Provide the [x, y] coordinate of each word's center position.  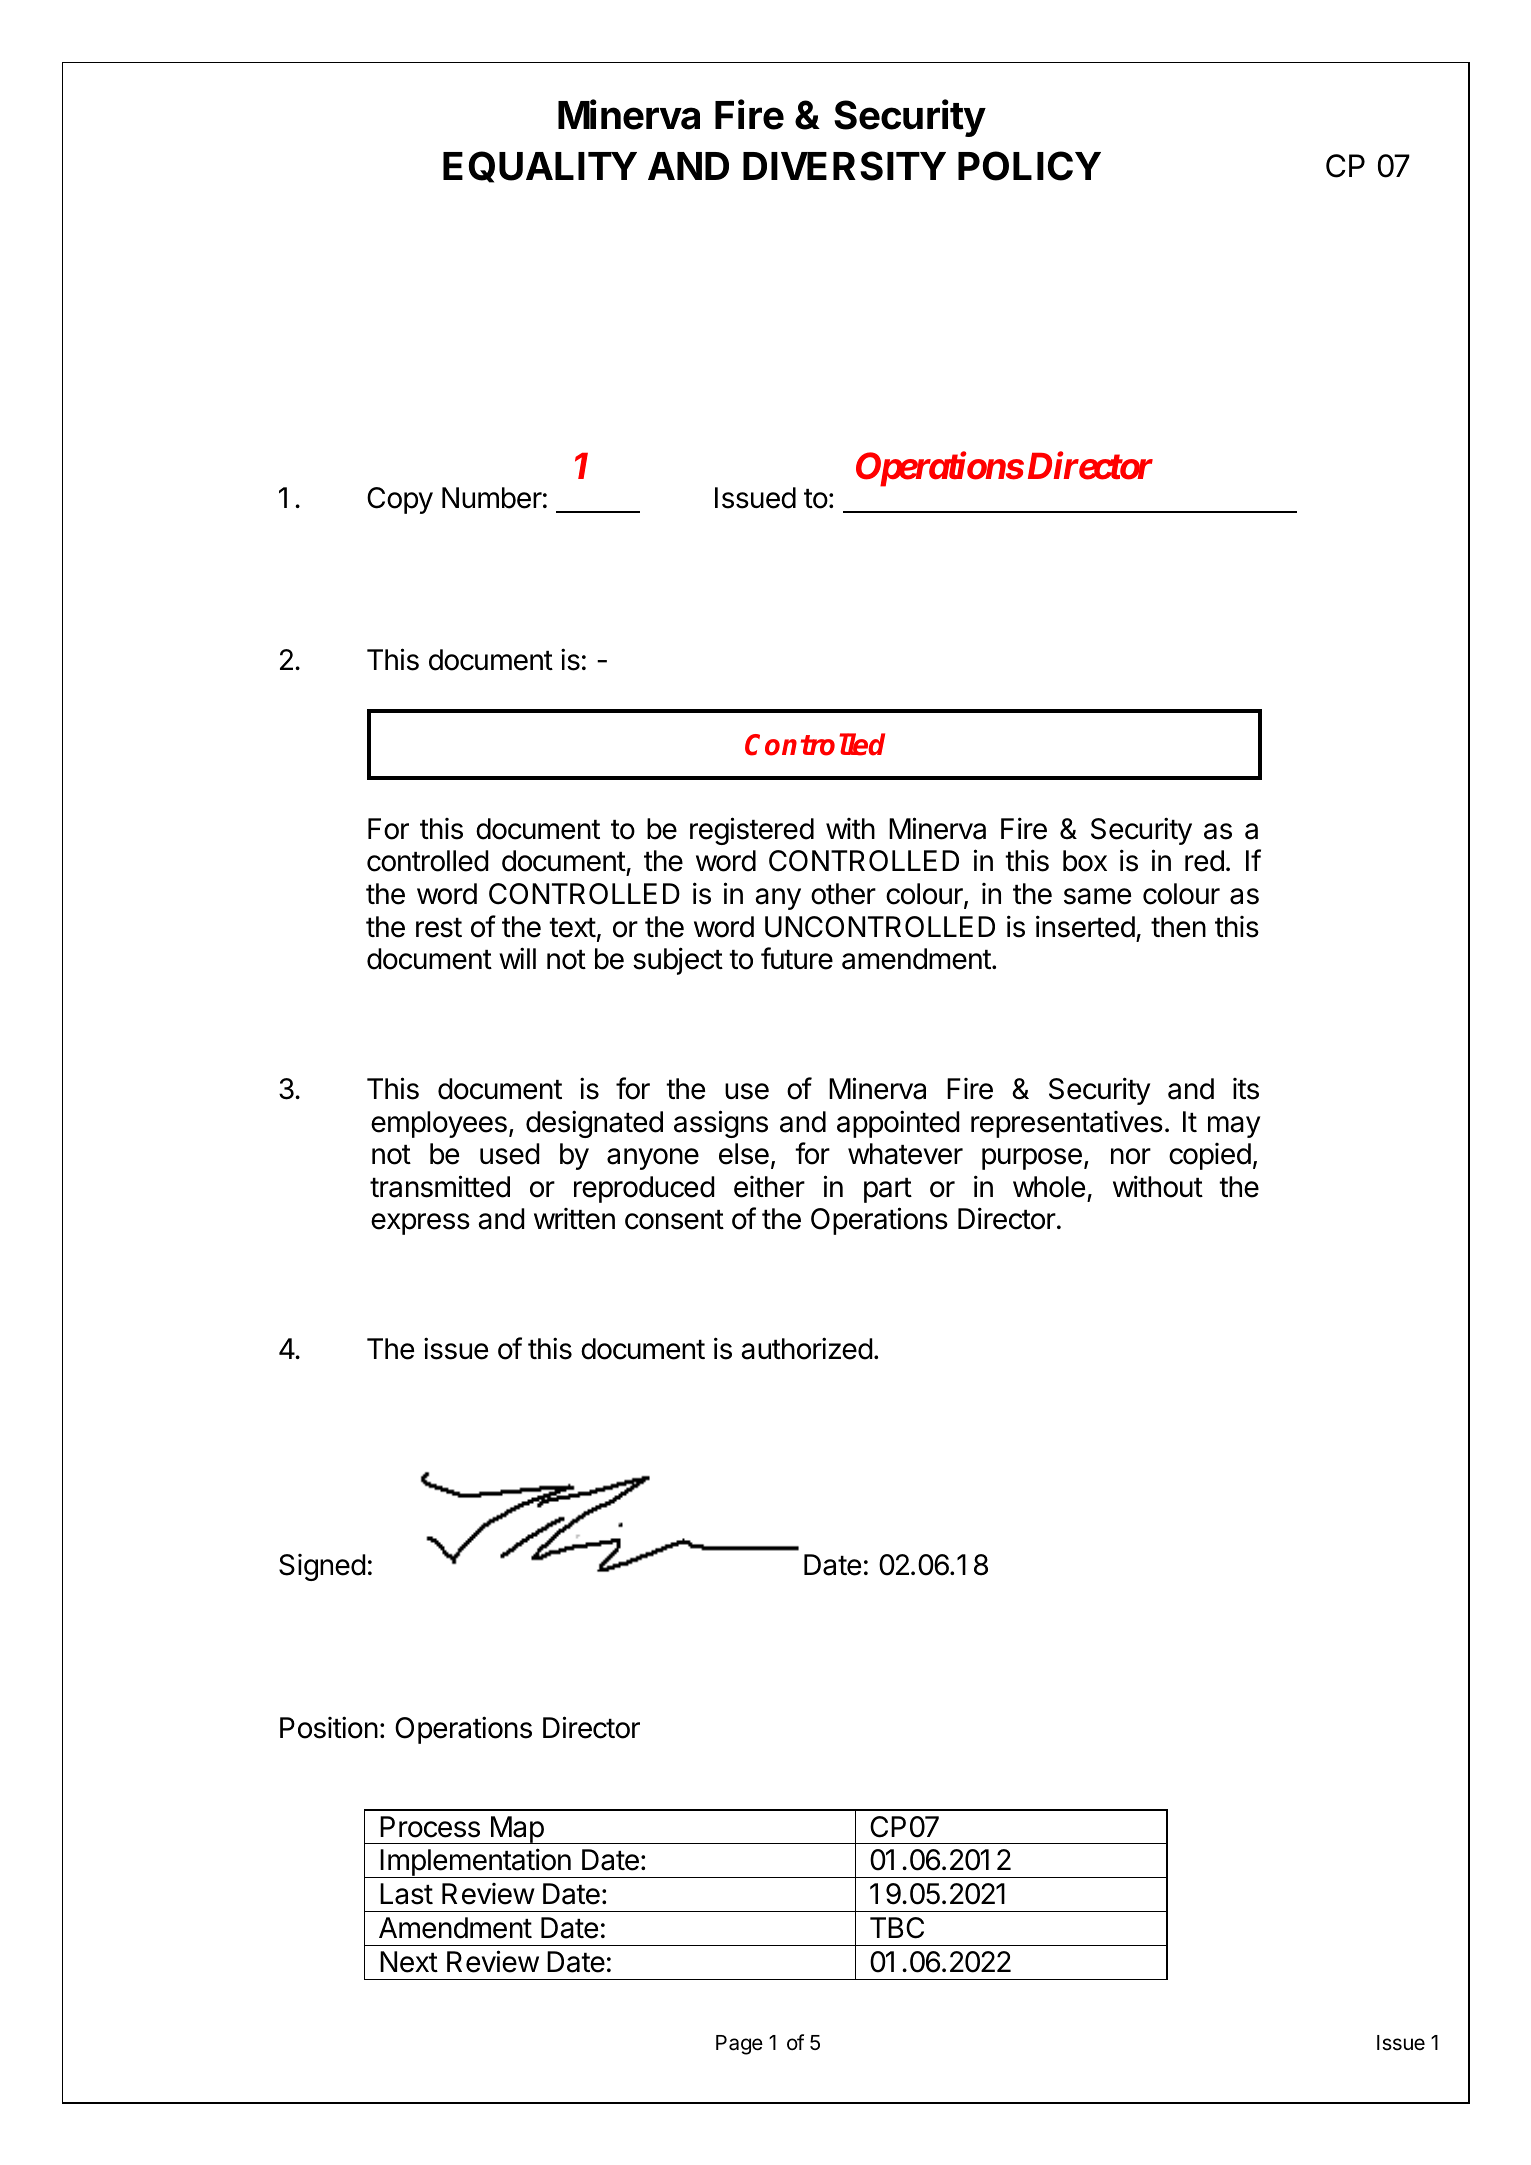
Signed [322, 1567]
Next [409, 1962]
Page [739, 2045]
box [1085, 861]
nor [1131, 1156]
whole [1049, 1187]
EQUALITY [540, 167]
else [744, 1154]
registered [752, 831]
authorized [807, 1348]
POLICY [1029, 166]
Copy [400, 500]
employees [439, 1124]
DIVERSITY [844, 166]
